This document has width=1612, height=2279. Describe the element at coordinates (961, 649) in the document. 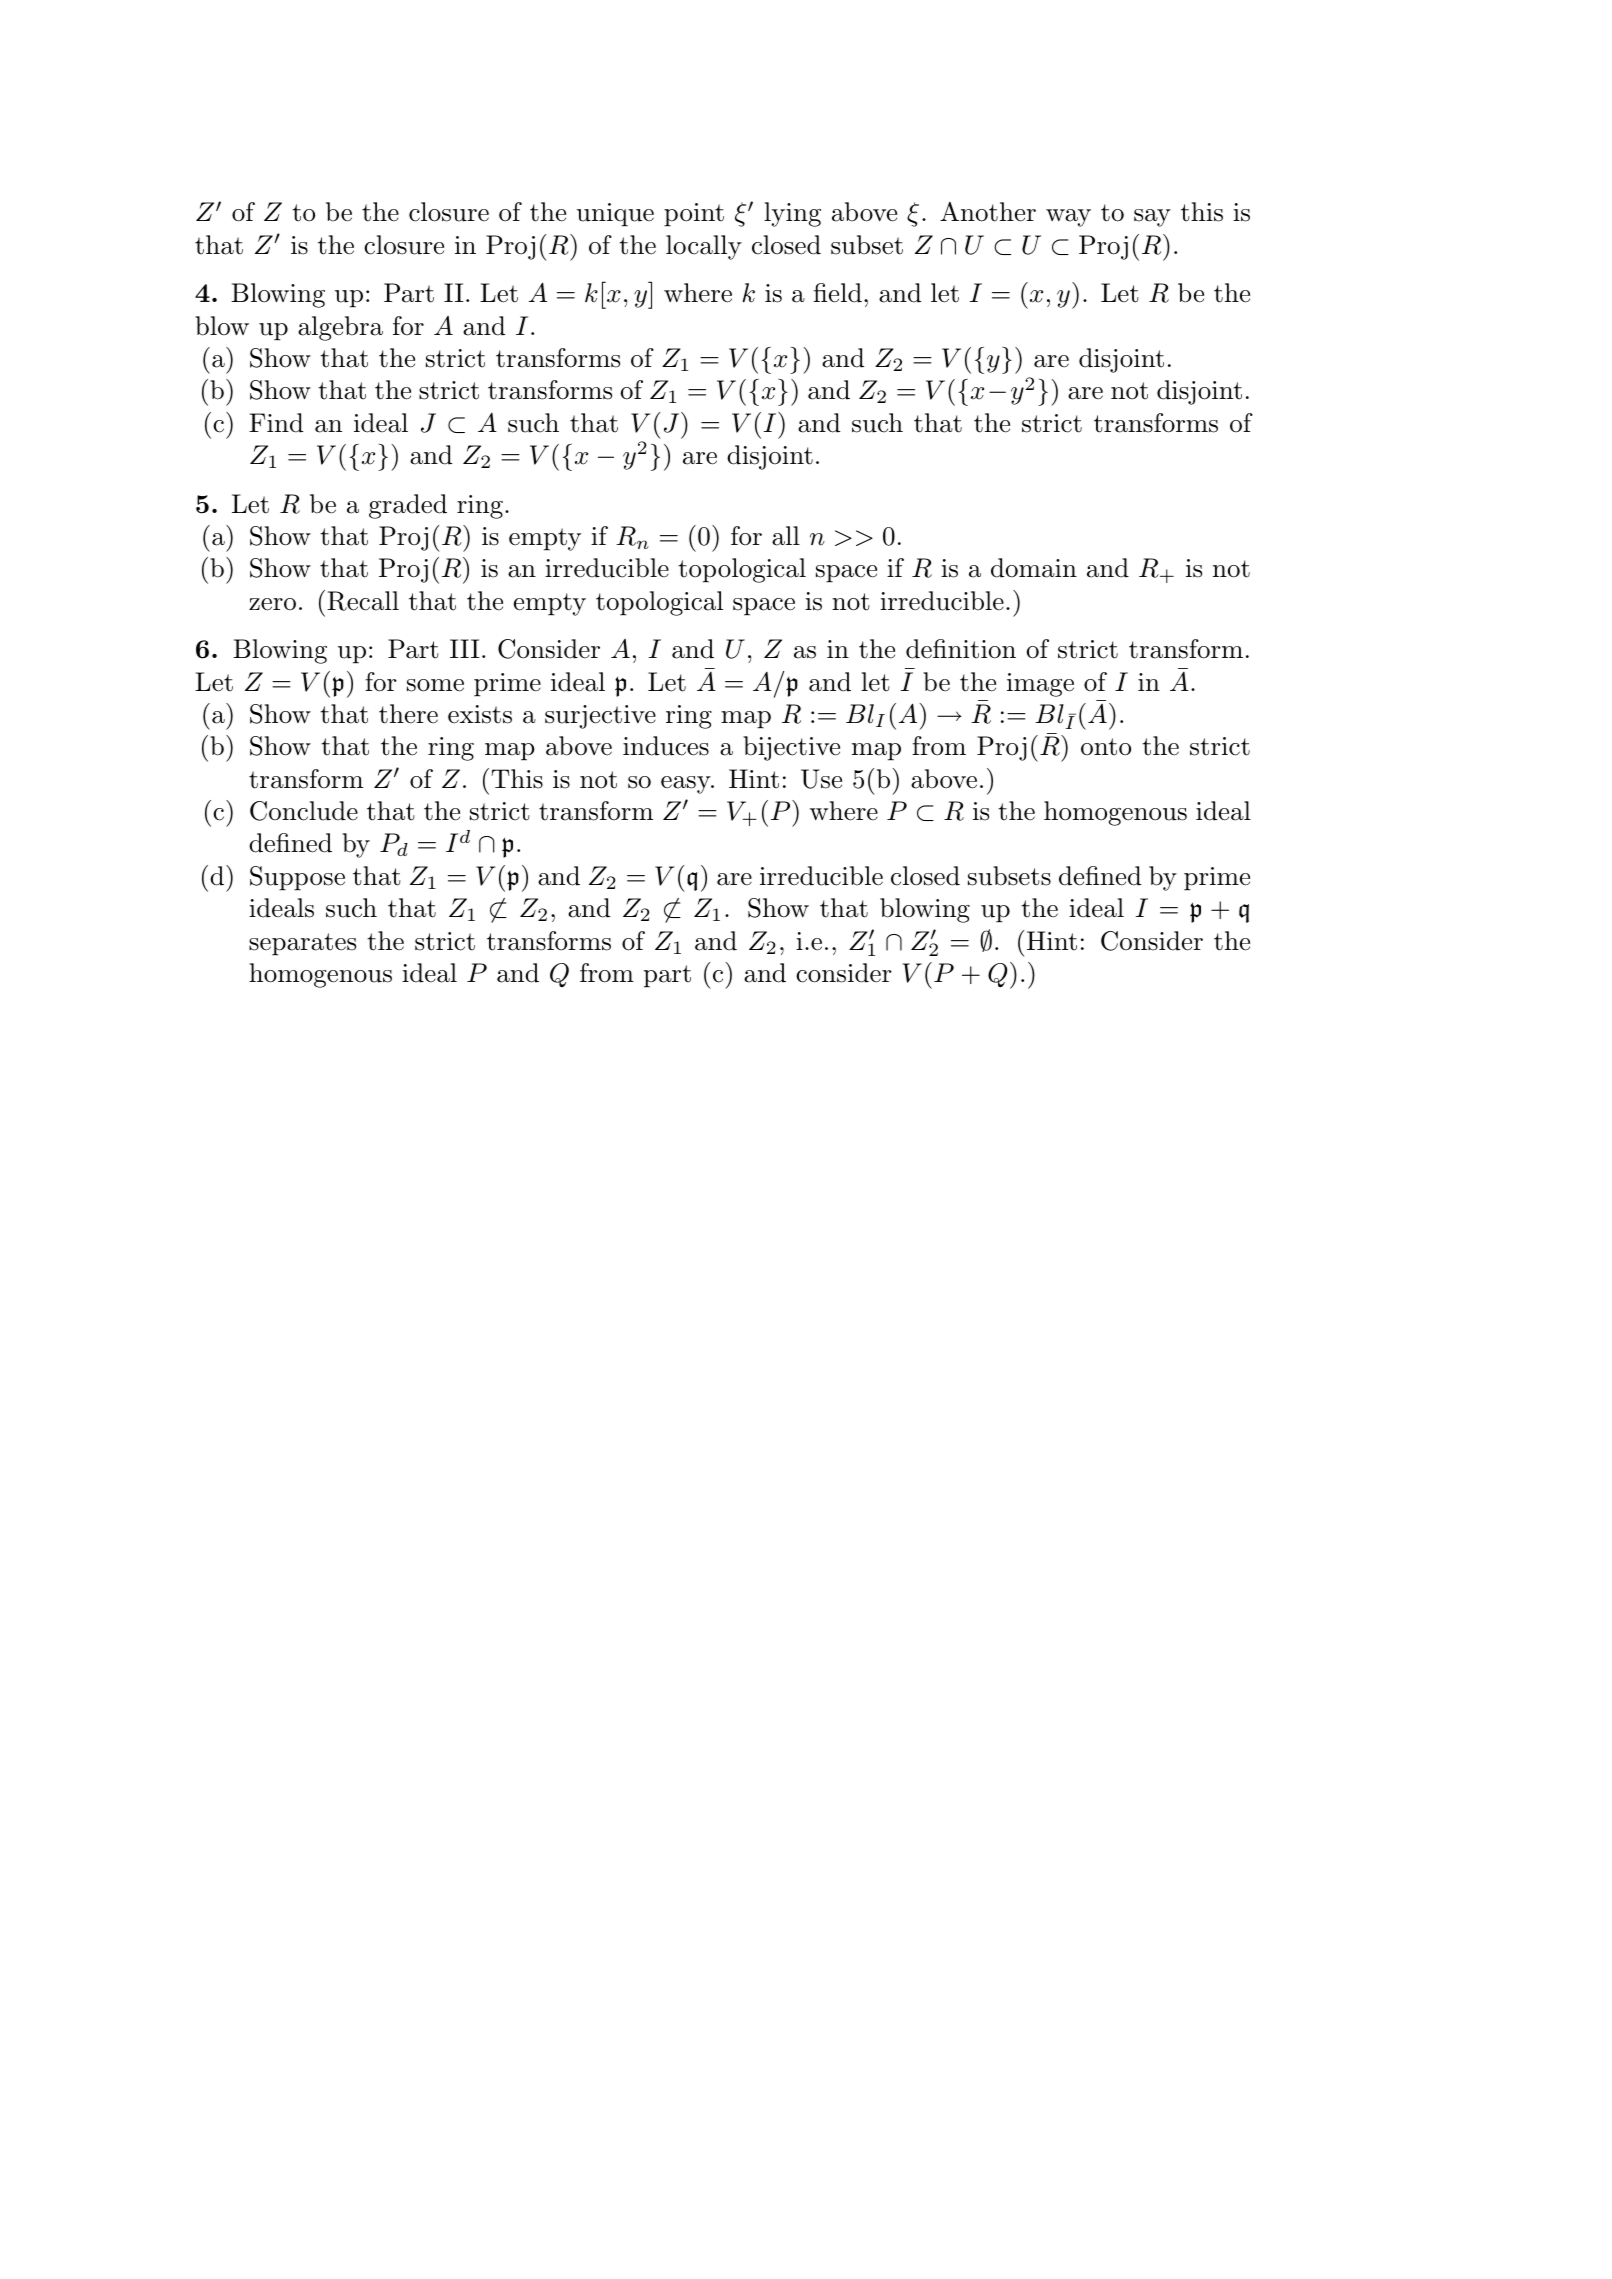

I see `definition` at that location.
